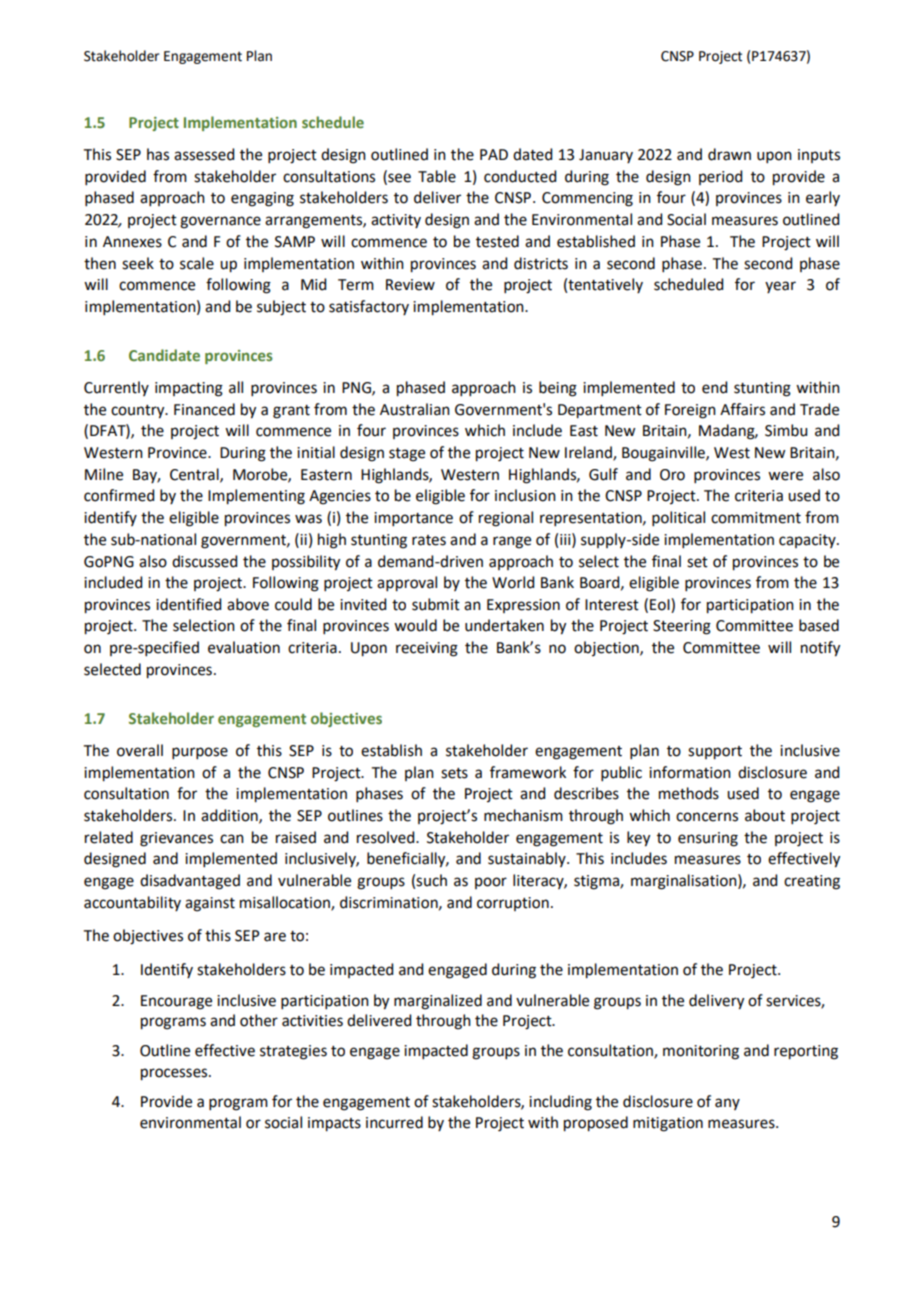 The height and width of the screenshot is (1308, 924). I want to click on processes, so click(175, 1074).
